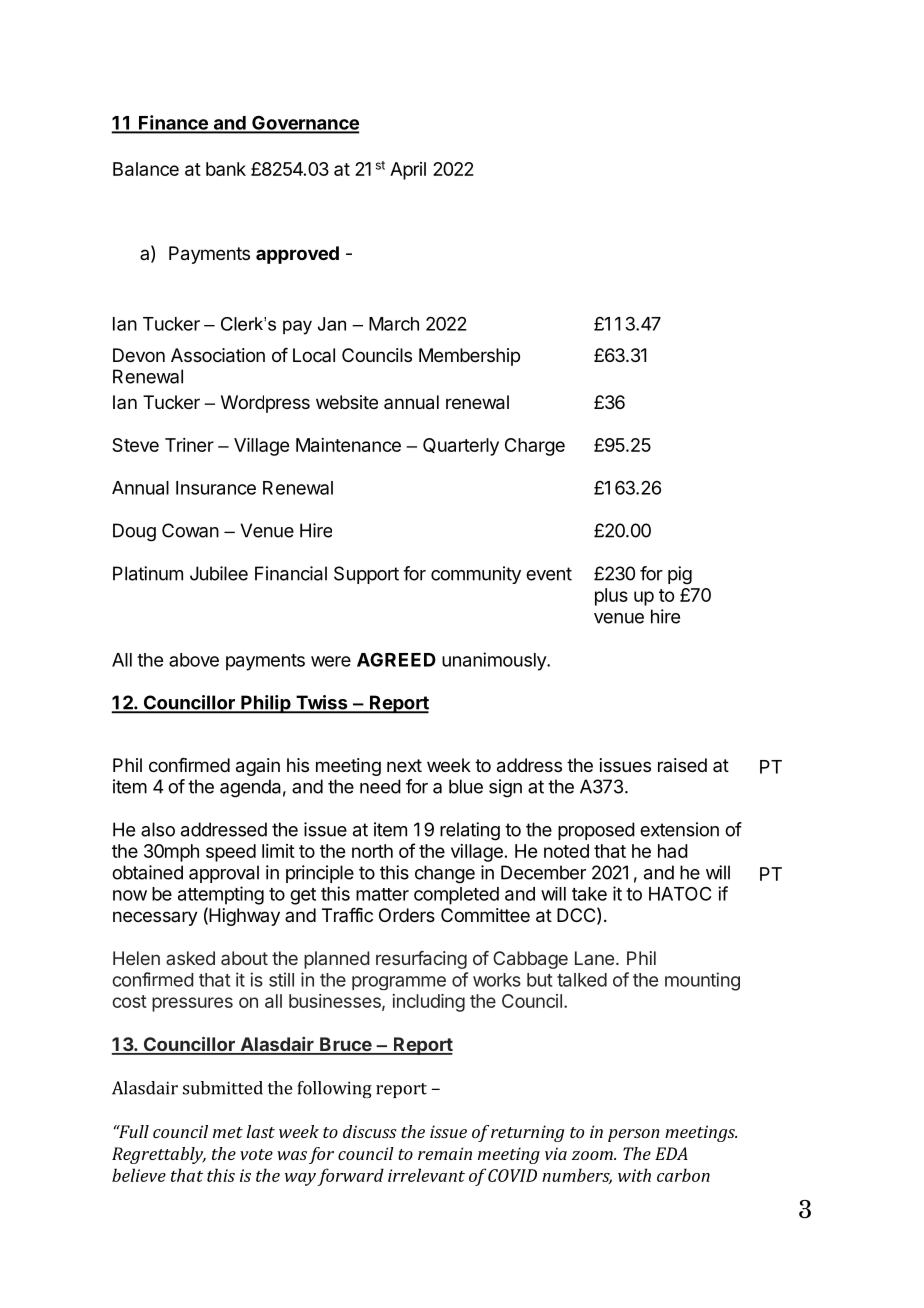  I want to click on person, so click(634, 1135).
